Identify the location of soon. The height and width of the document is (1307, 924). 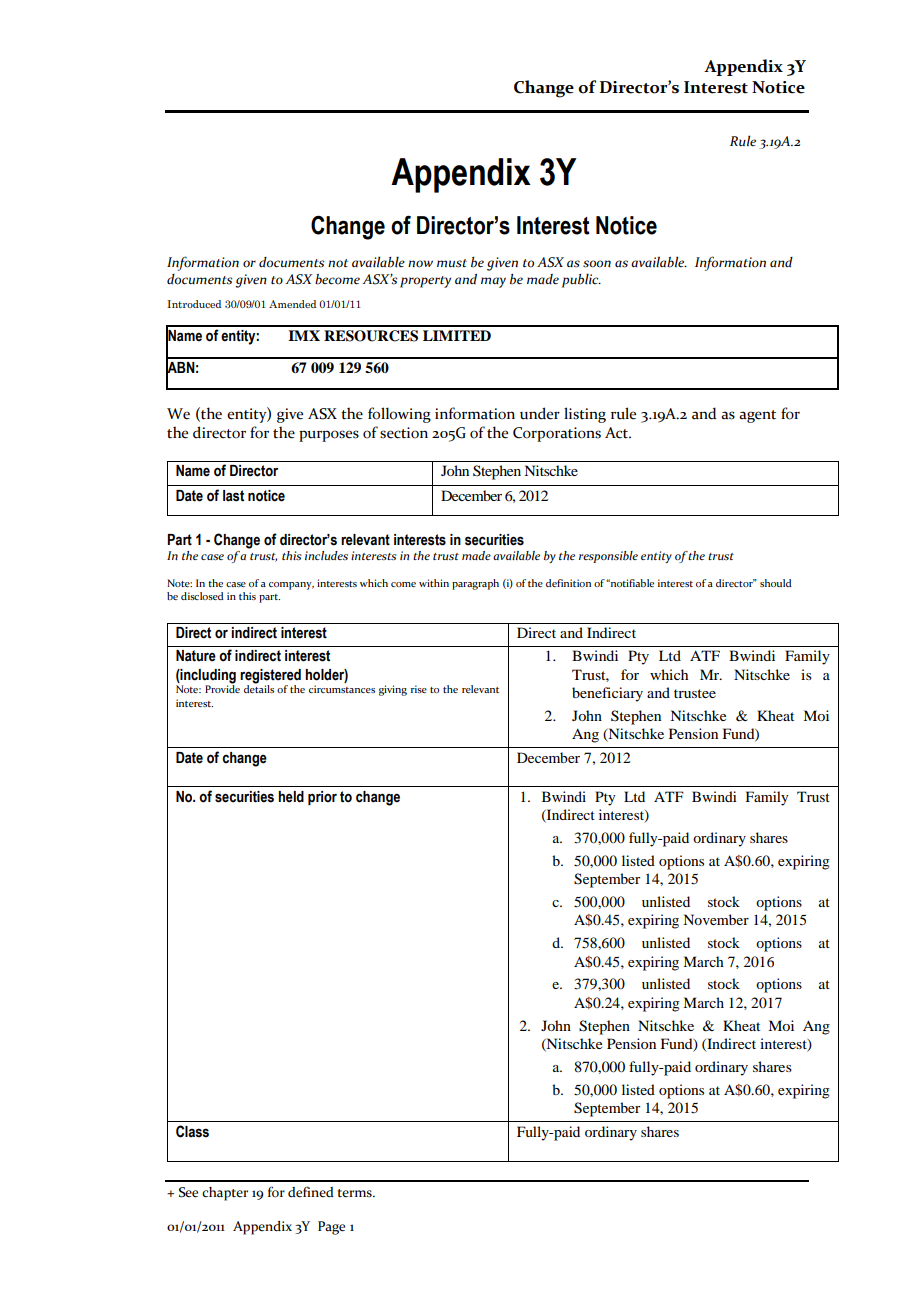
(597, 264).
